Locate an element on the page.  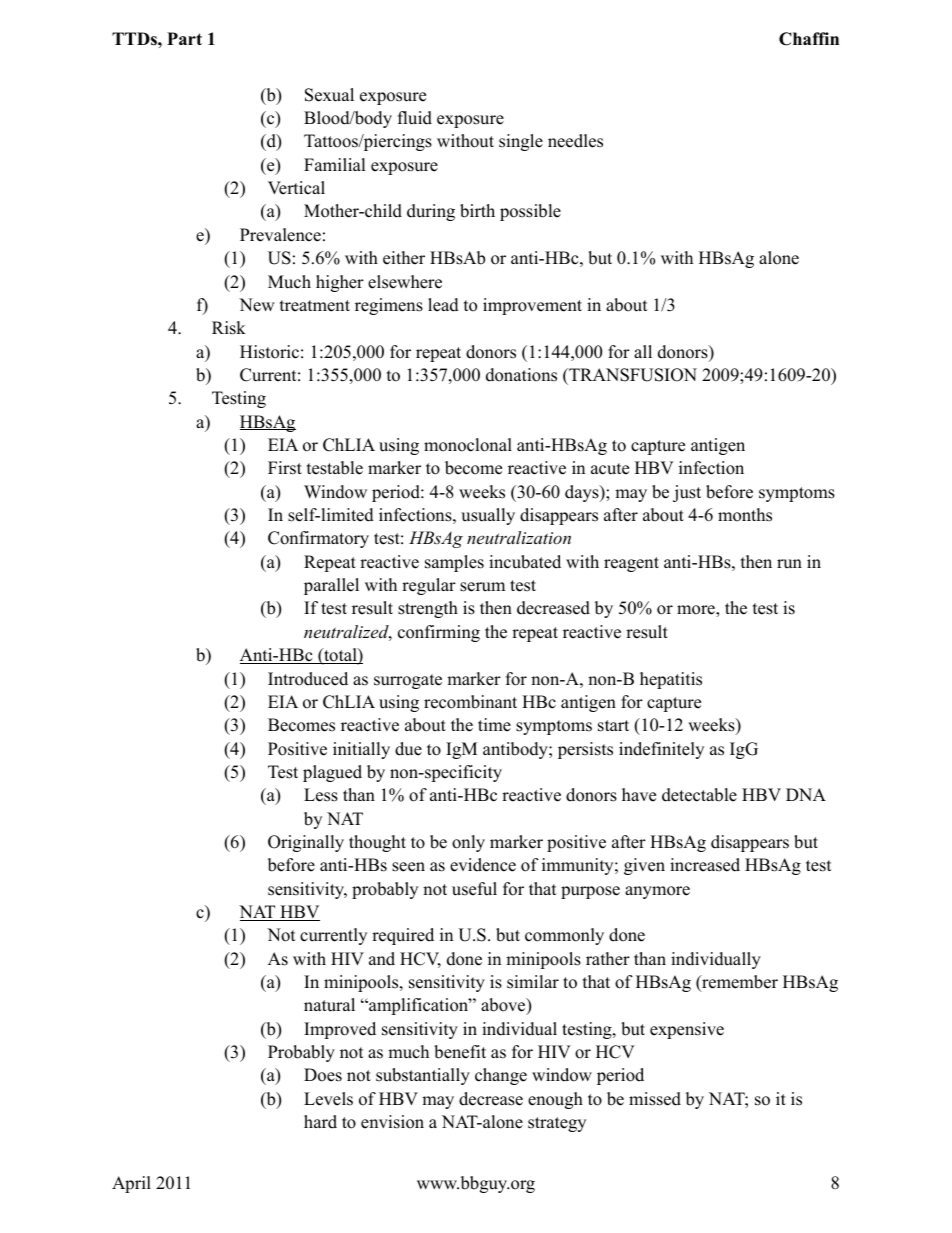
Risk is located at coordinates (229, 328).
